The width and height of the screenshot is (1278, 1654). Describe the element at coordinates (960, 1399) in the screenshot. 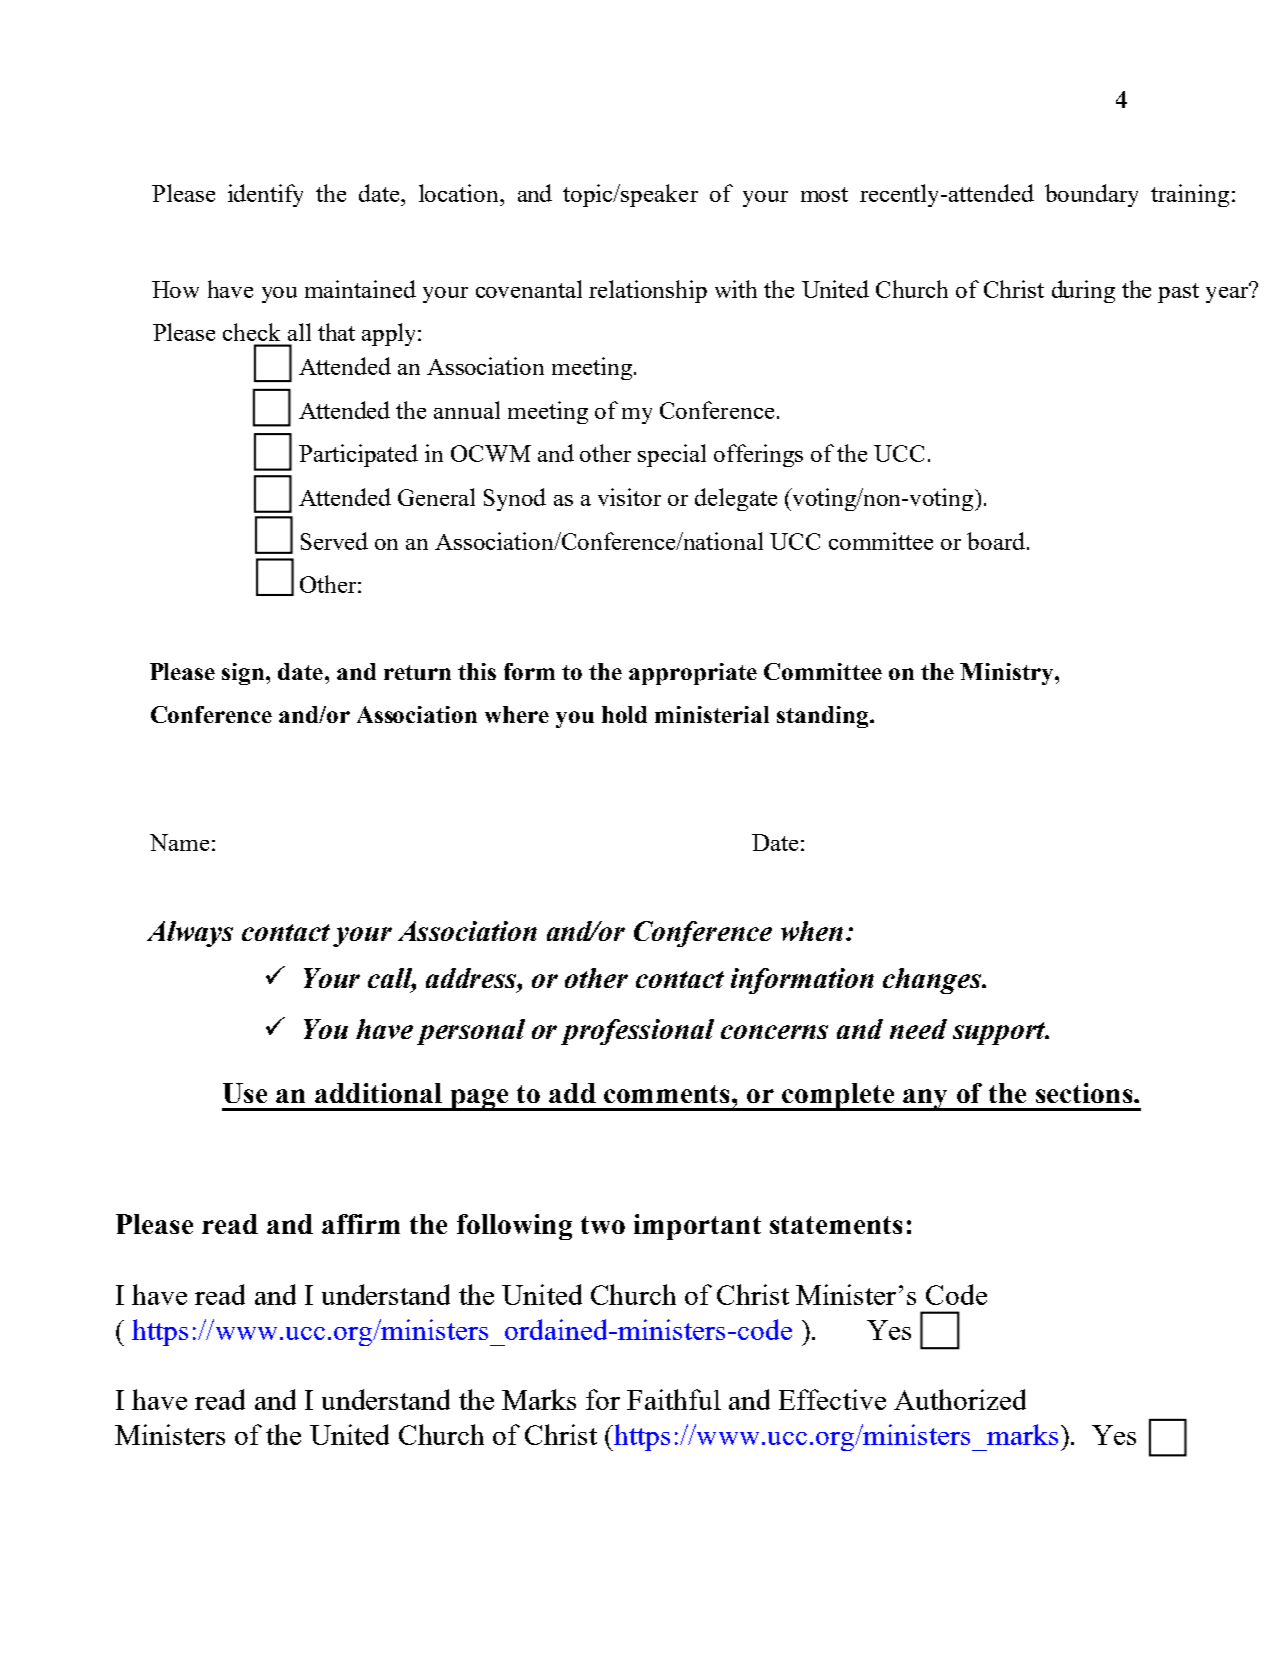

I see `Authorized` at that location.
